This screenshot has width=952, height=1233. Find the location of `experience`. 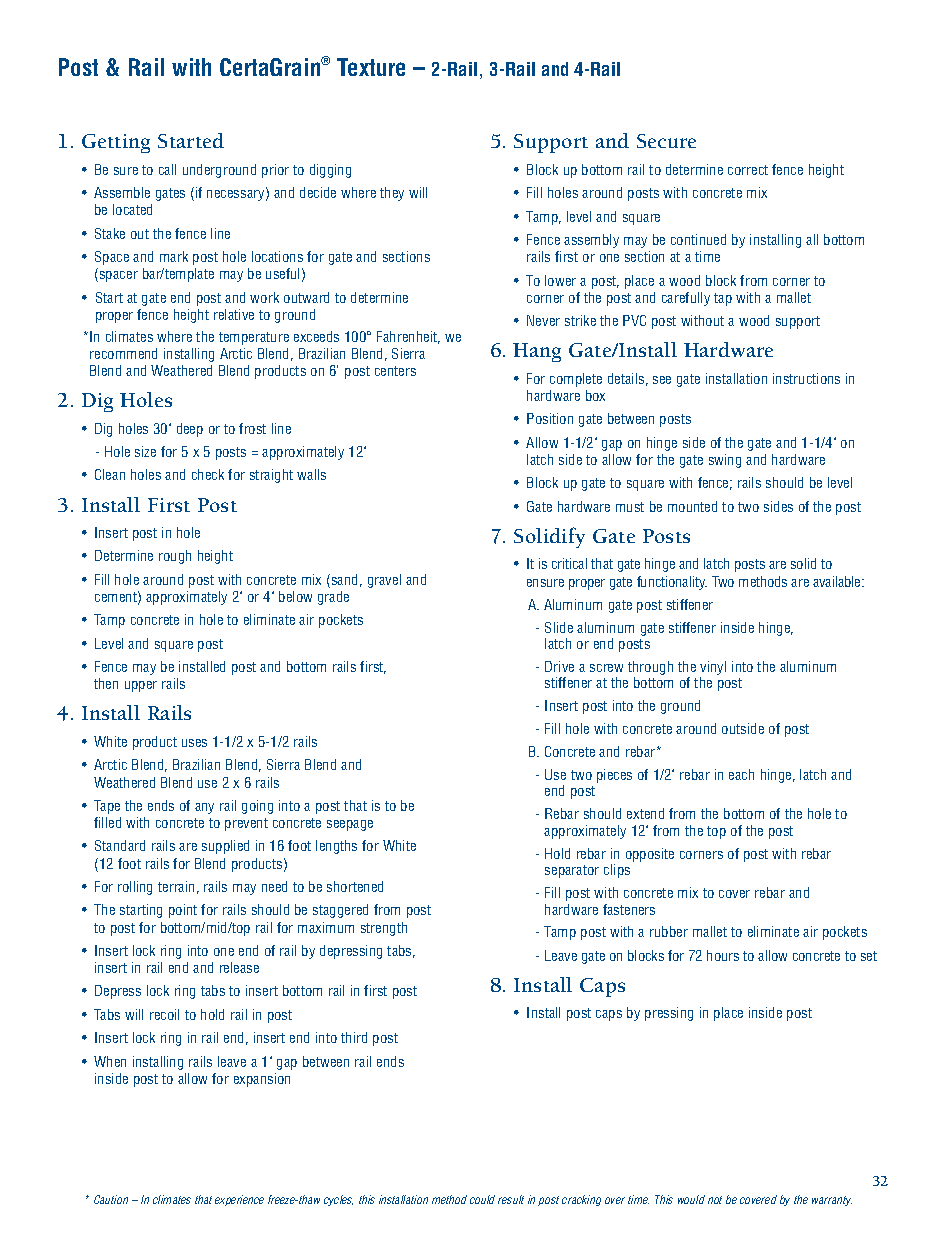

experience is located at coordinates (239, 1200).
